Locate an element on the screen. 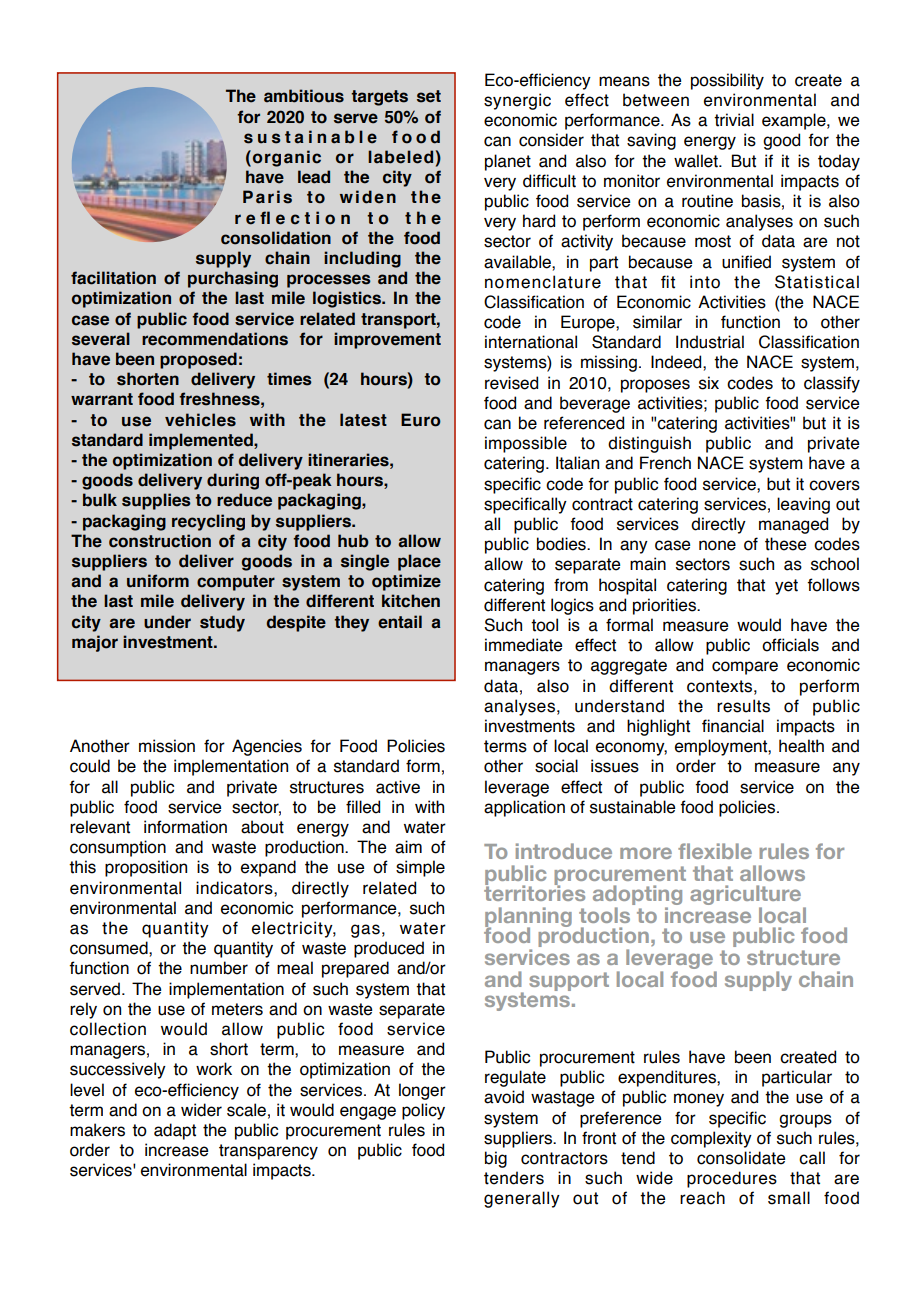 This screenshot has height=1308, width=924. leaving is located at coordinates (803, 505).
